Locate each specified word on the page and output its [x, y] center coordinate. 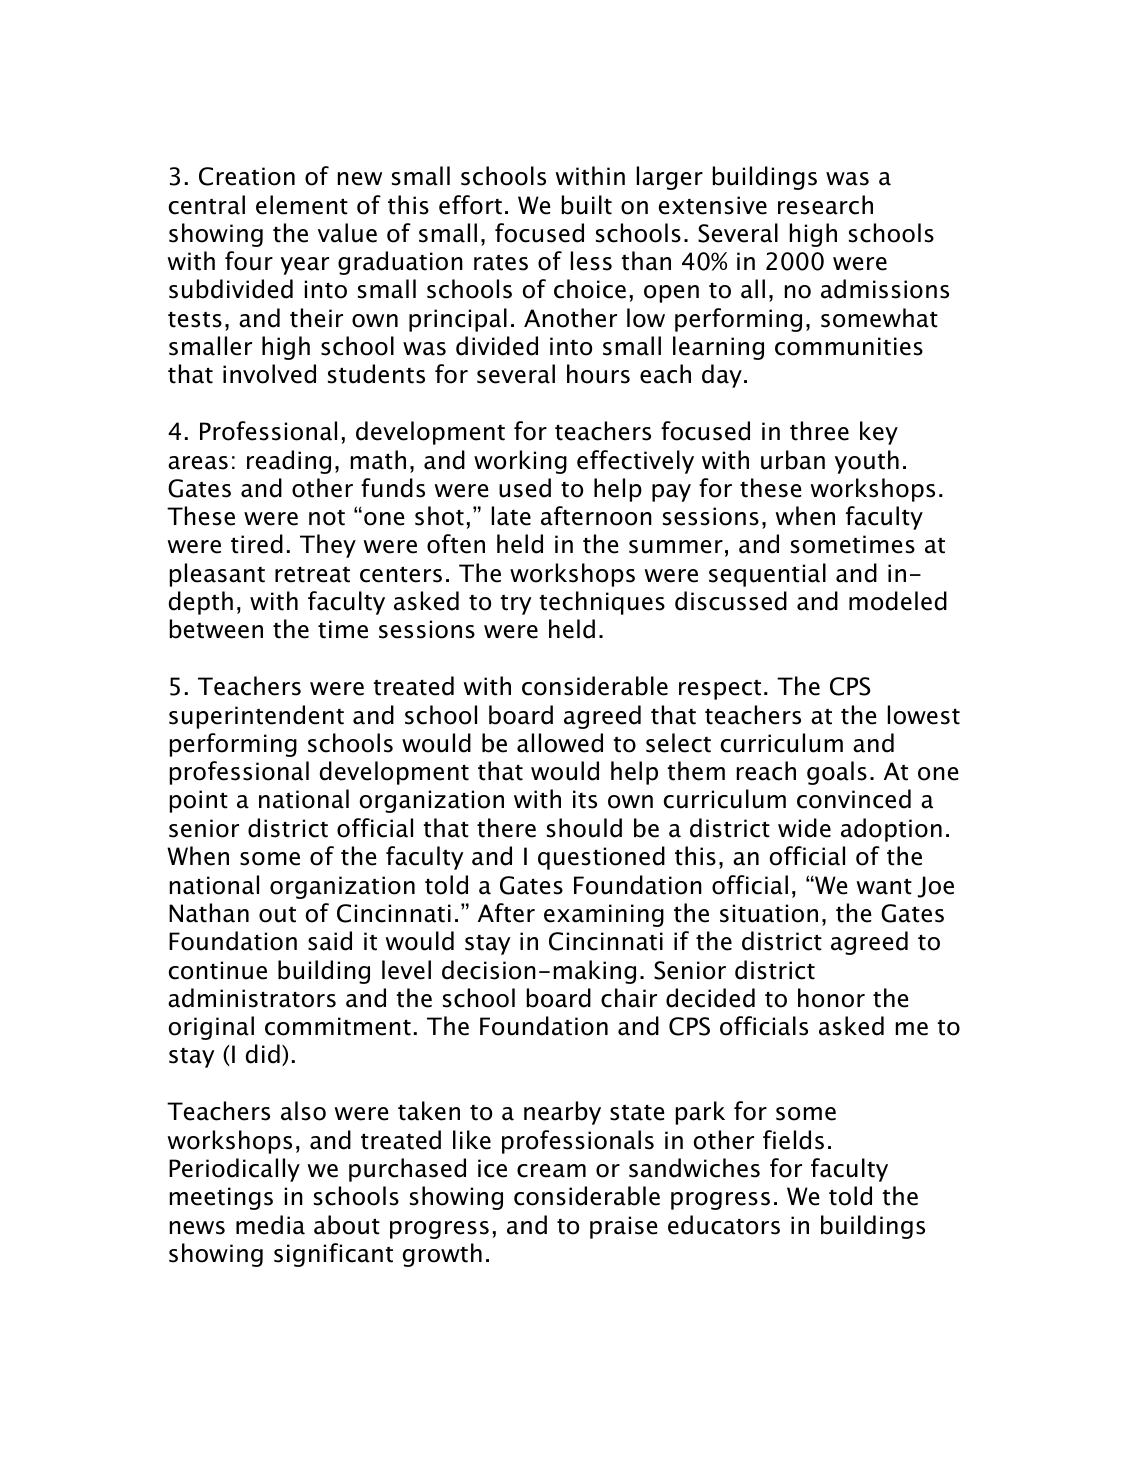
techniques [602, 603]
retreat [312, 574]
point [199, 801]
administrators [252, 998]
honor [831, 998]
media [270, 1225]
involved [269, 374]
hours [598, 374]
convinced [854, 799]
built [587, 205]
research [825, 205]
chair [629, 998]
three [819, 431]
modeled [898, 601]
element [302, 205]
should [584, 828]
